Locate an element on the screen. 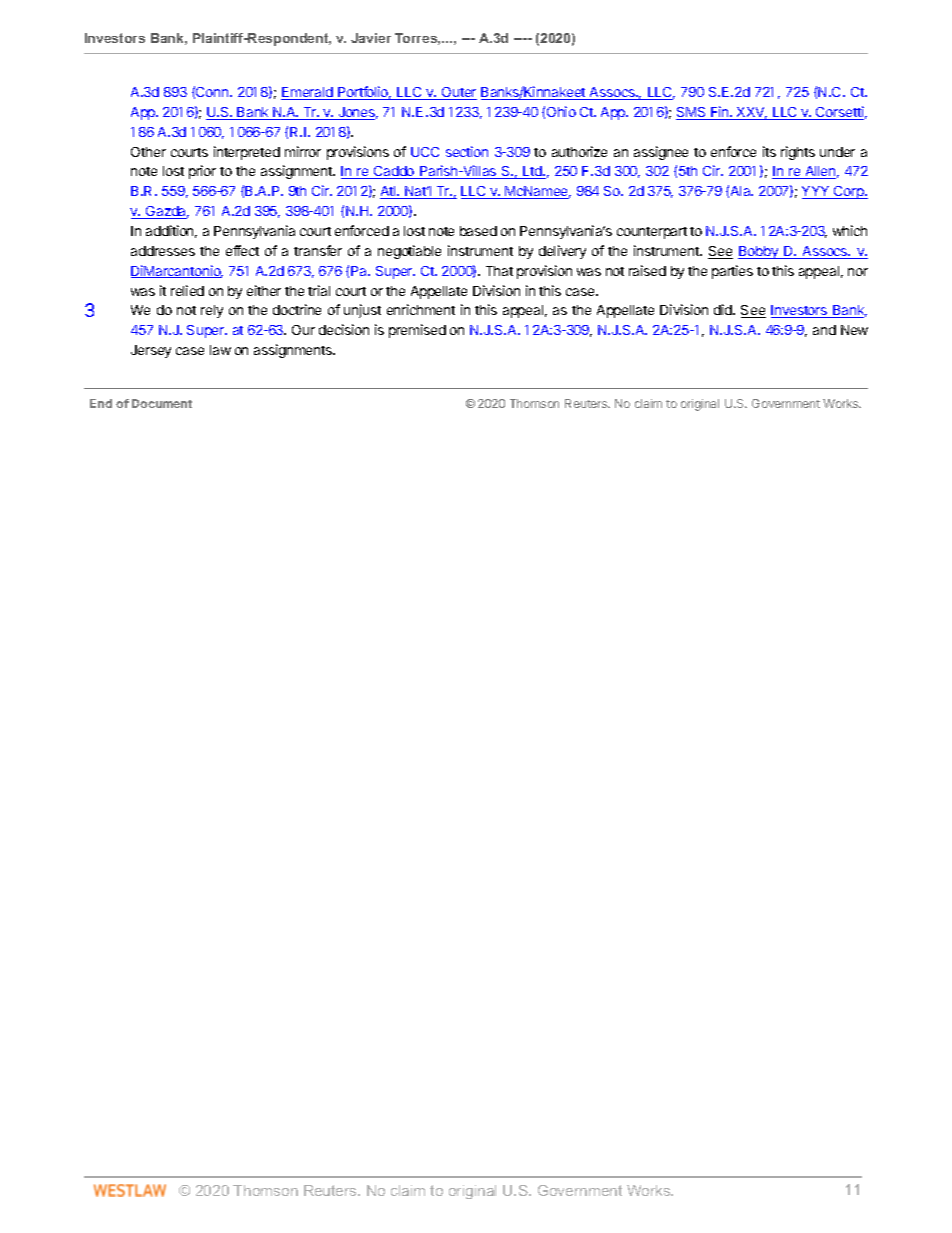  XXV is located at coordinates (751, 113).
